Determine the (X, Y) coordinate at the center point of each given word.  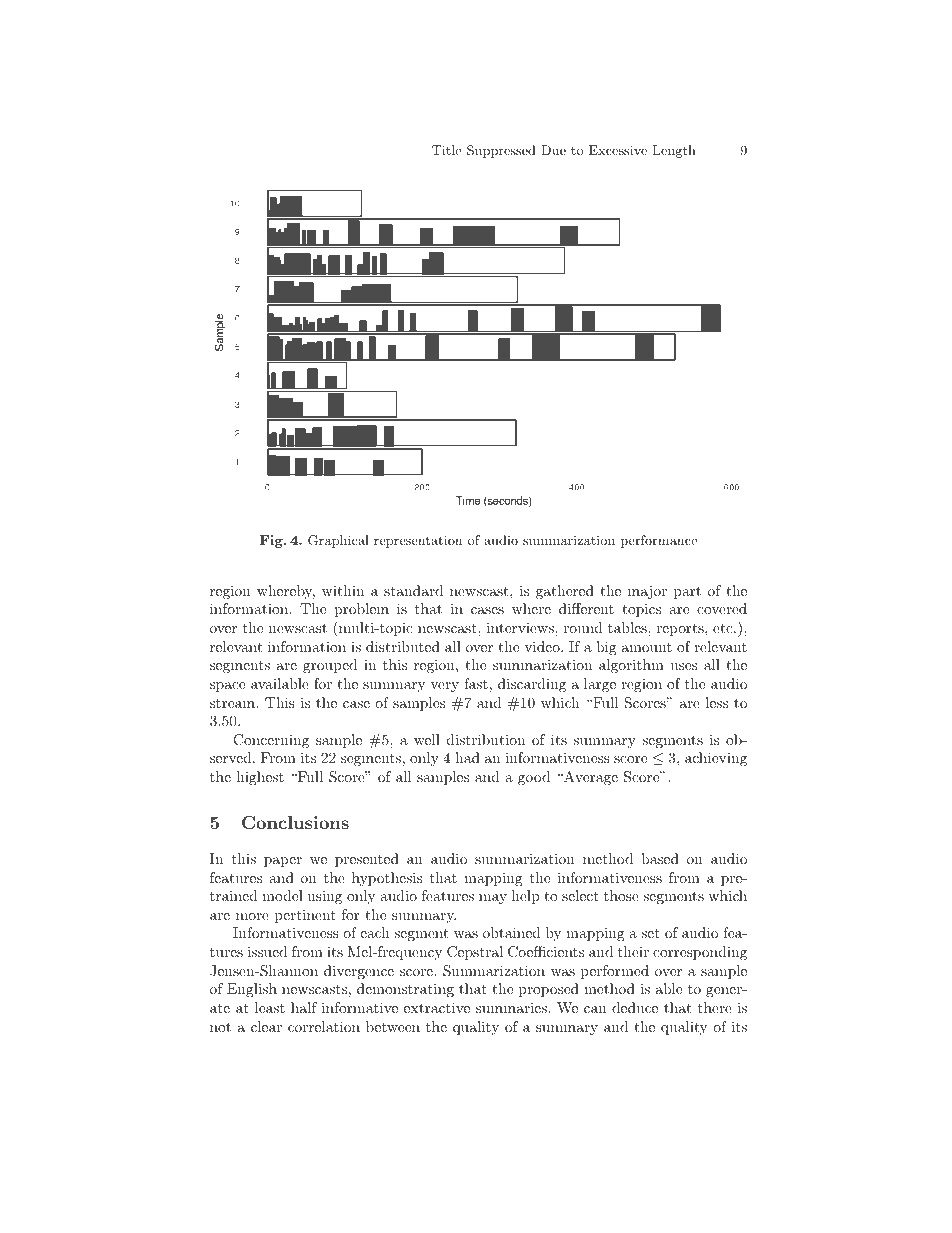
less (716, 702)
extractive (437, 1007)
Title (446, 150)
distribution (486, 739)
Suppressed (501, 151)
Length (674, 151)
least (270, 1007)
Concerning (271, 741)
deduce (635, 1007)
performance (659, 541)
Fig (272, 541)
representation (418, 541)
